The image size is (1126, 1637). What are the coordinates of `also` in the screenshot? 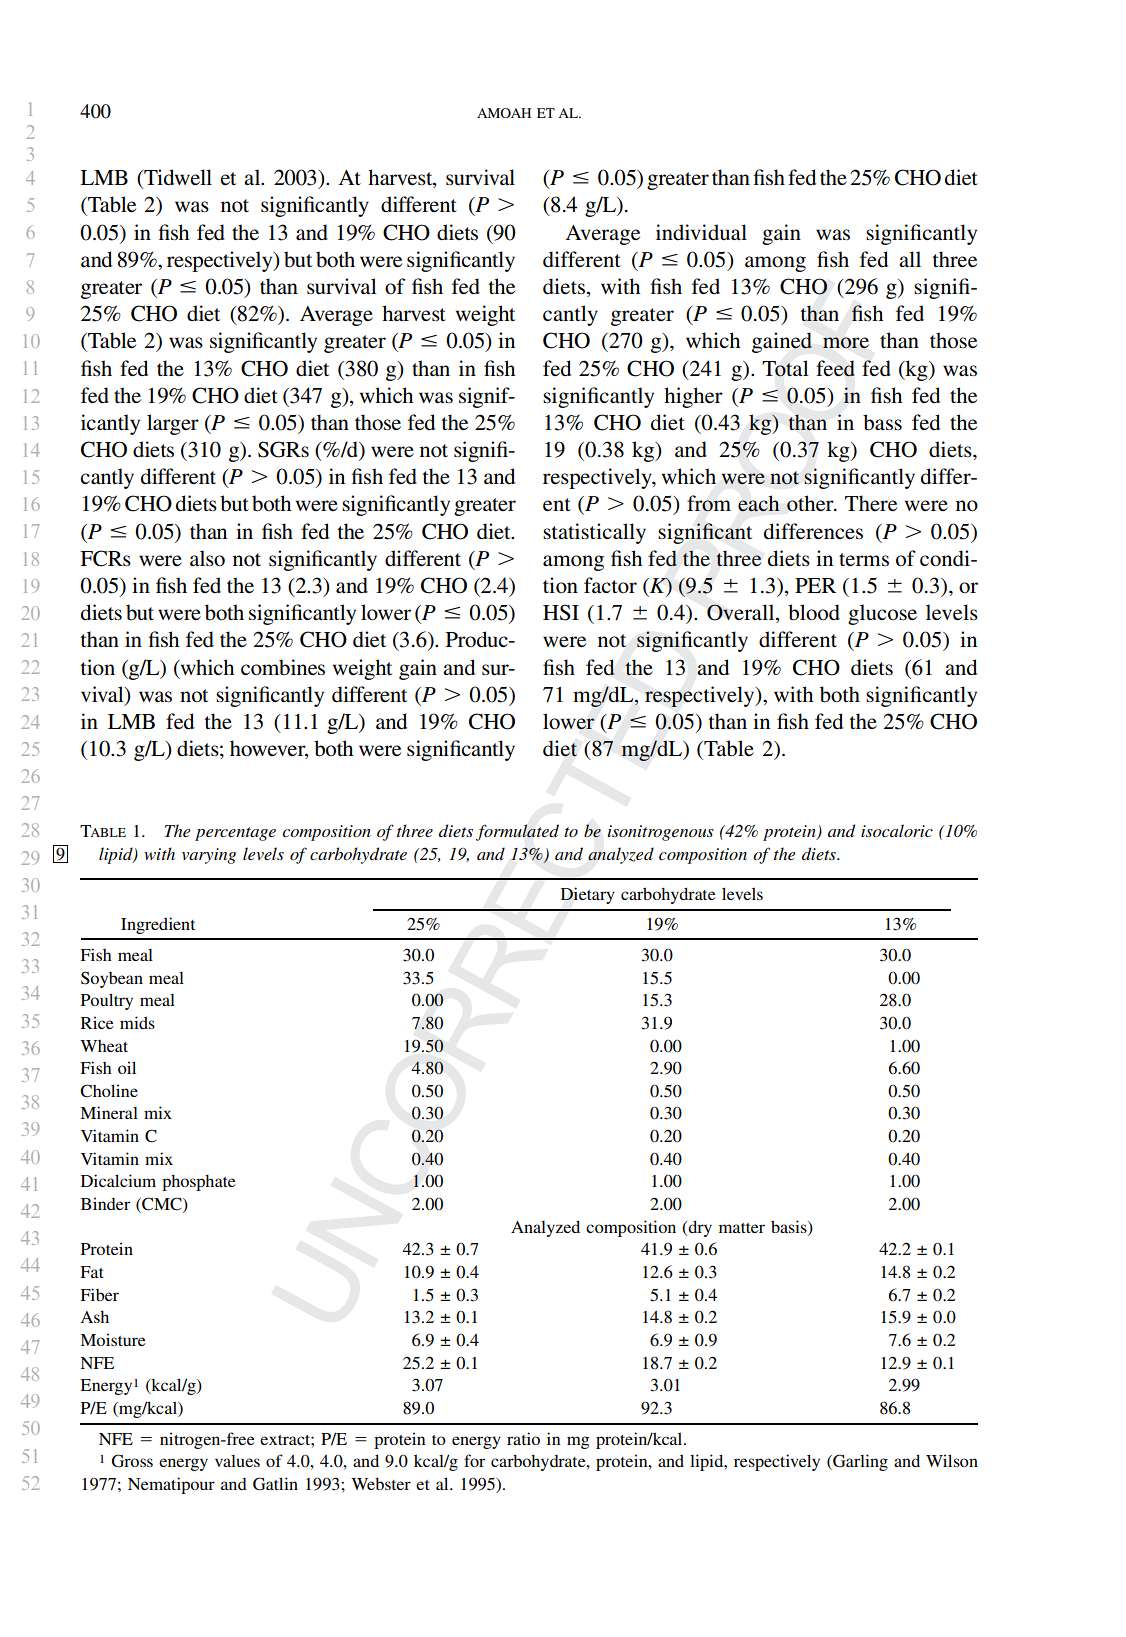 It's located at (207, 558).
